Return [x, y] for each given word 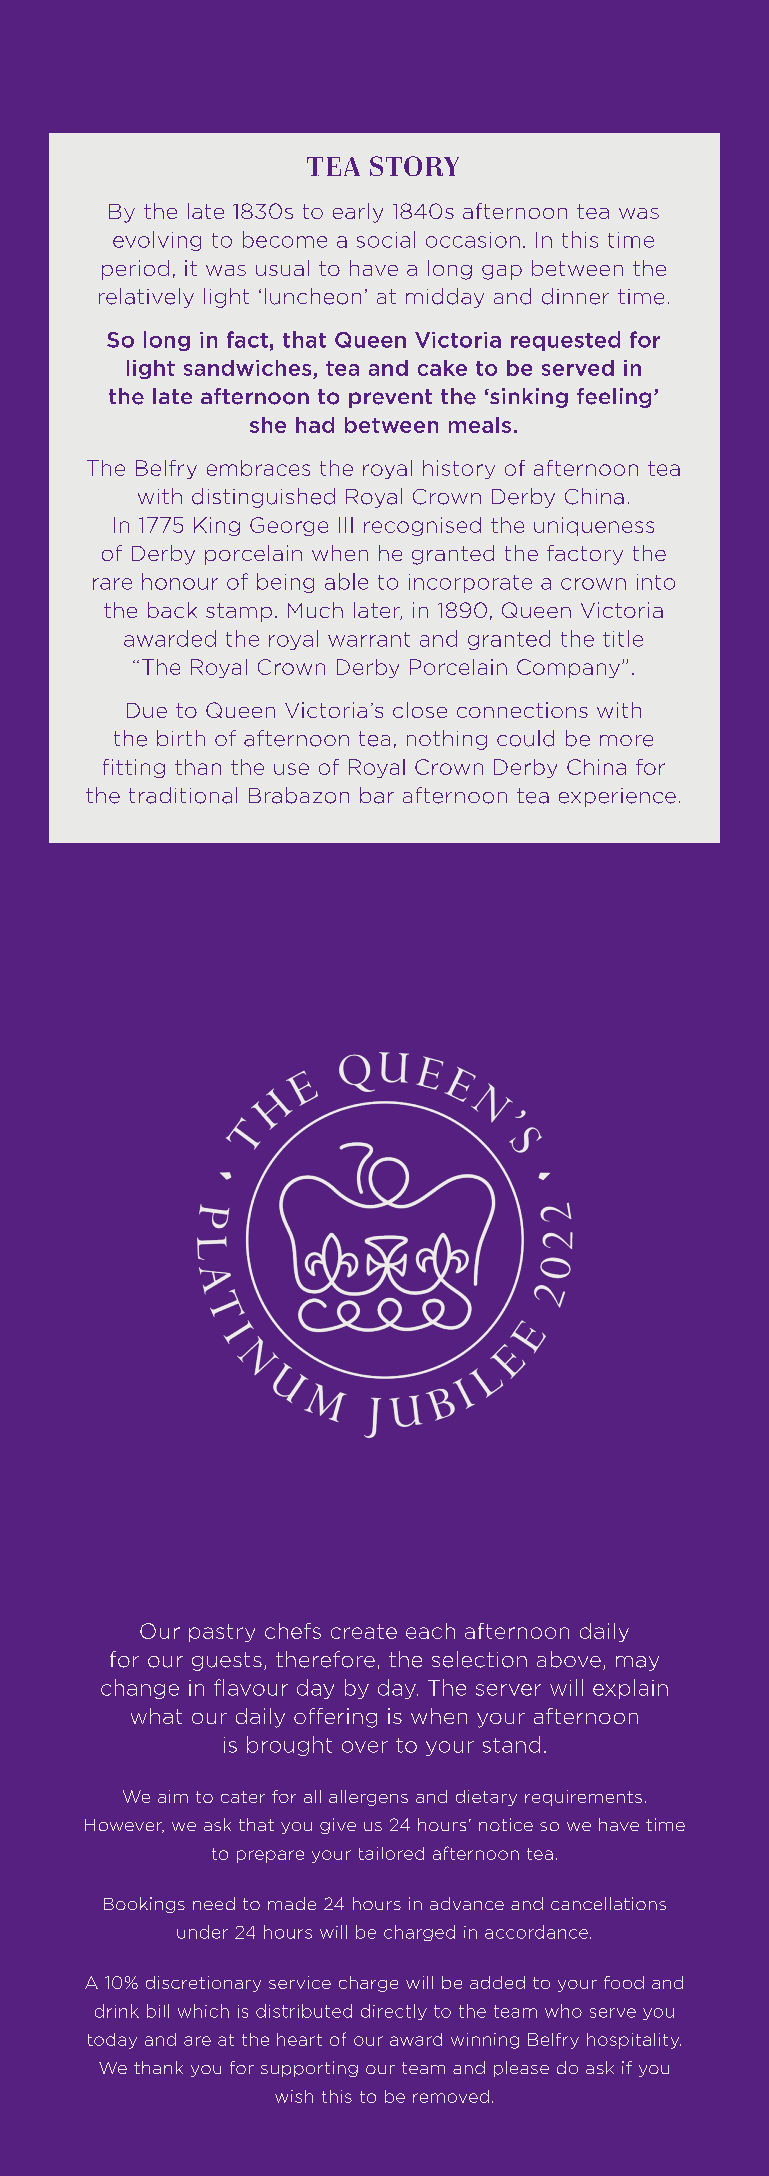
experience [617, 797]
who [563, 2011]
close [420, 710]
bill [158, 2011]
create [364, 1631]
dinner [575, 296]
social [386, 239]
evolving [157, 241]
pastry [222, 1633]
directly [394, 2012]
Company [568, 668]
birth [181, 738]
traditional [183, 795]
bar [377, 795]
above [569, 1659]
